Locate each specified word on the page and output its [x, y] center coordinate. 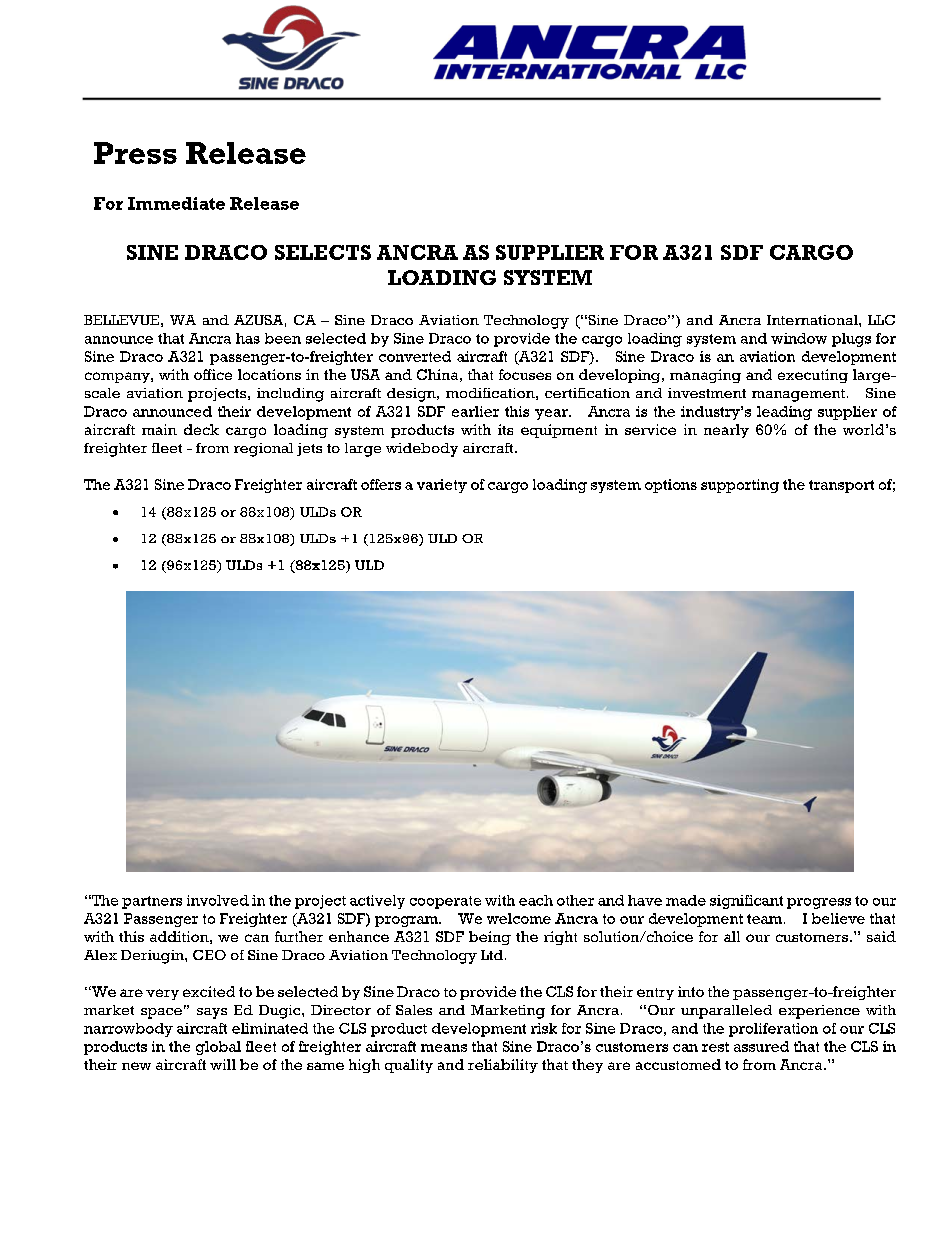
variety [442, 486]
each [536, 900]
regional [263, 450]
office [213, 374]
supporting [740, 486]
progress [819, 903]
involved [218, 900]
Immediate [176, 203]
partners [152, 902]
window [799, 338]
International [813, 320]
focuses [525, 374]
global [218, 1048]
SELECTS [323, 252]
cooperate [445, 902]
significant [746, 902]
